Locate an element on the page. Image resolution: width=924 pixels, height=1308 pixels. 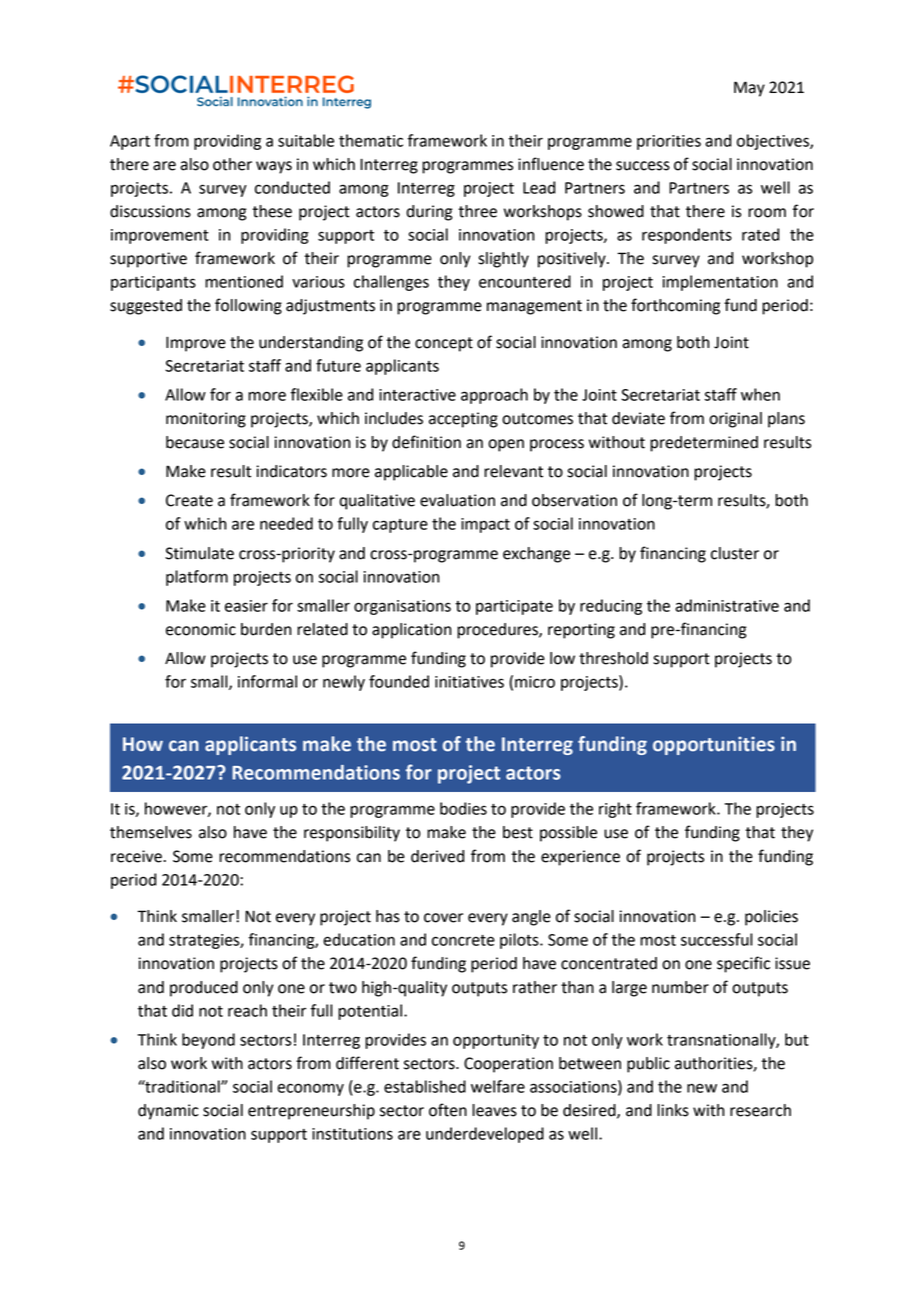
thematic is located at coordinates (371, 140).
